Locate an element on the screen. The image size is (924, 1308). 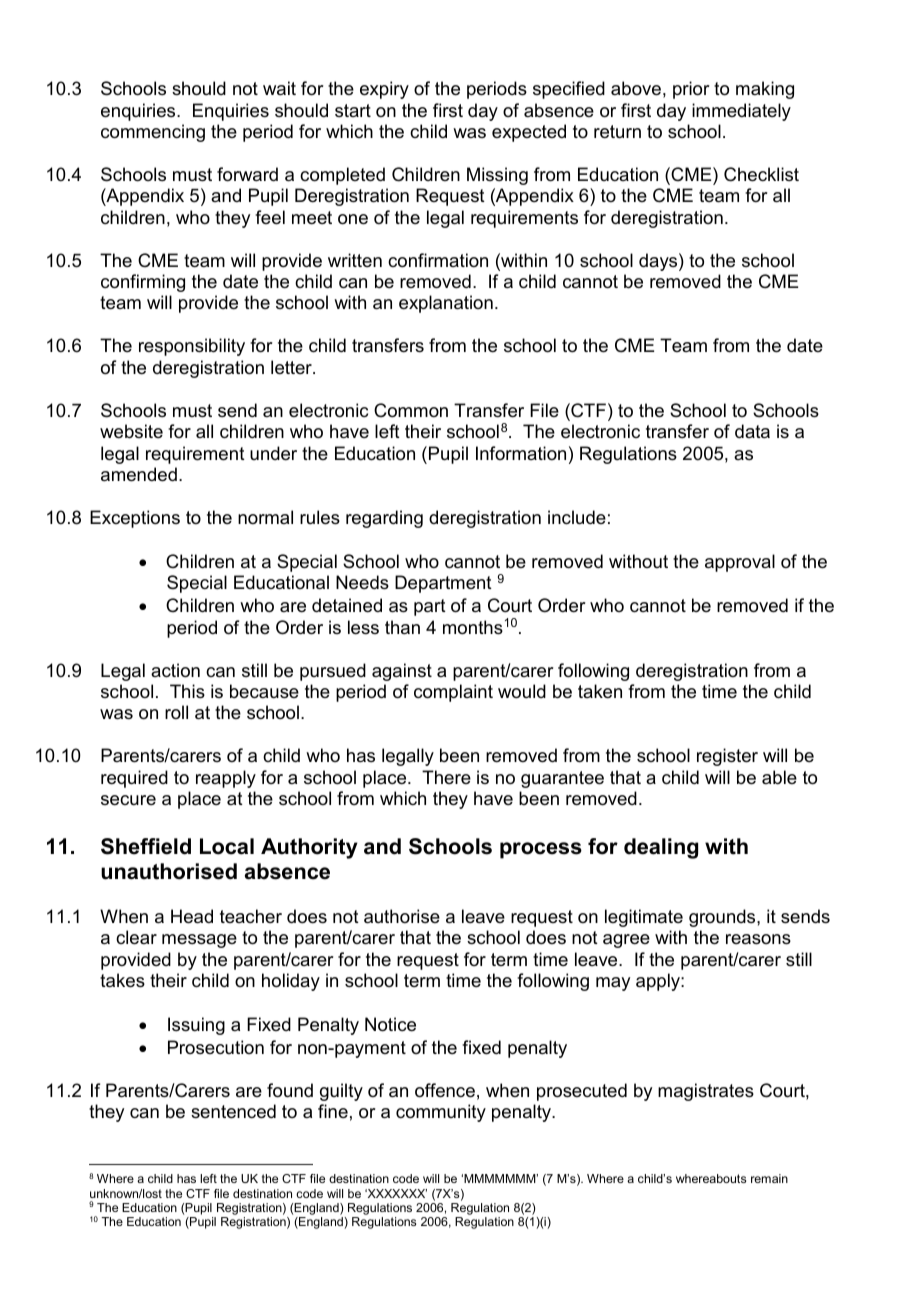
prior is located at coordinates (691, 90).
